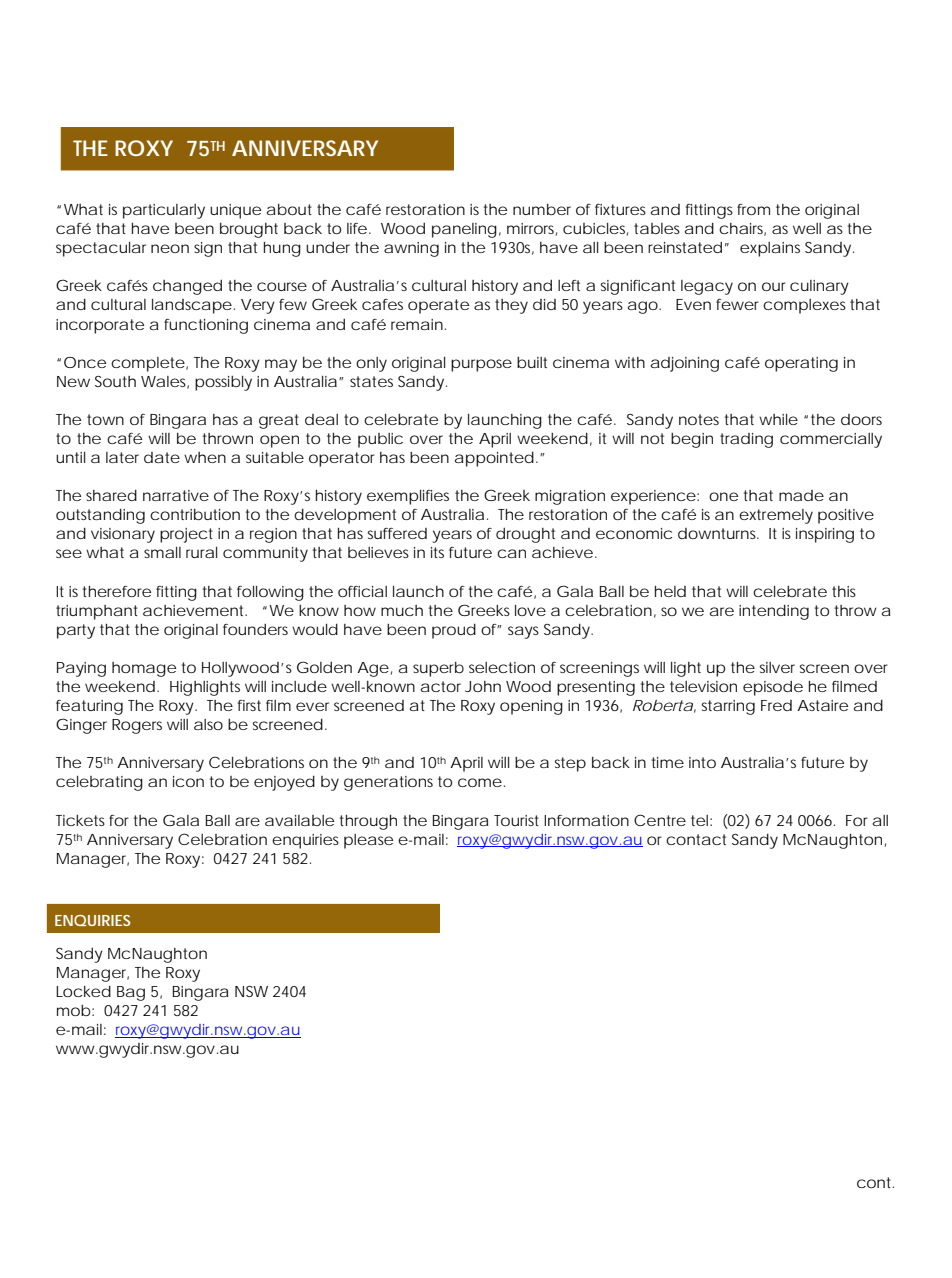  Describe the element at coordinates (464, 230) in the page. I see `paneling` at that location.
